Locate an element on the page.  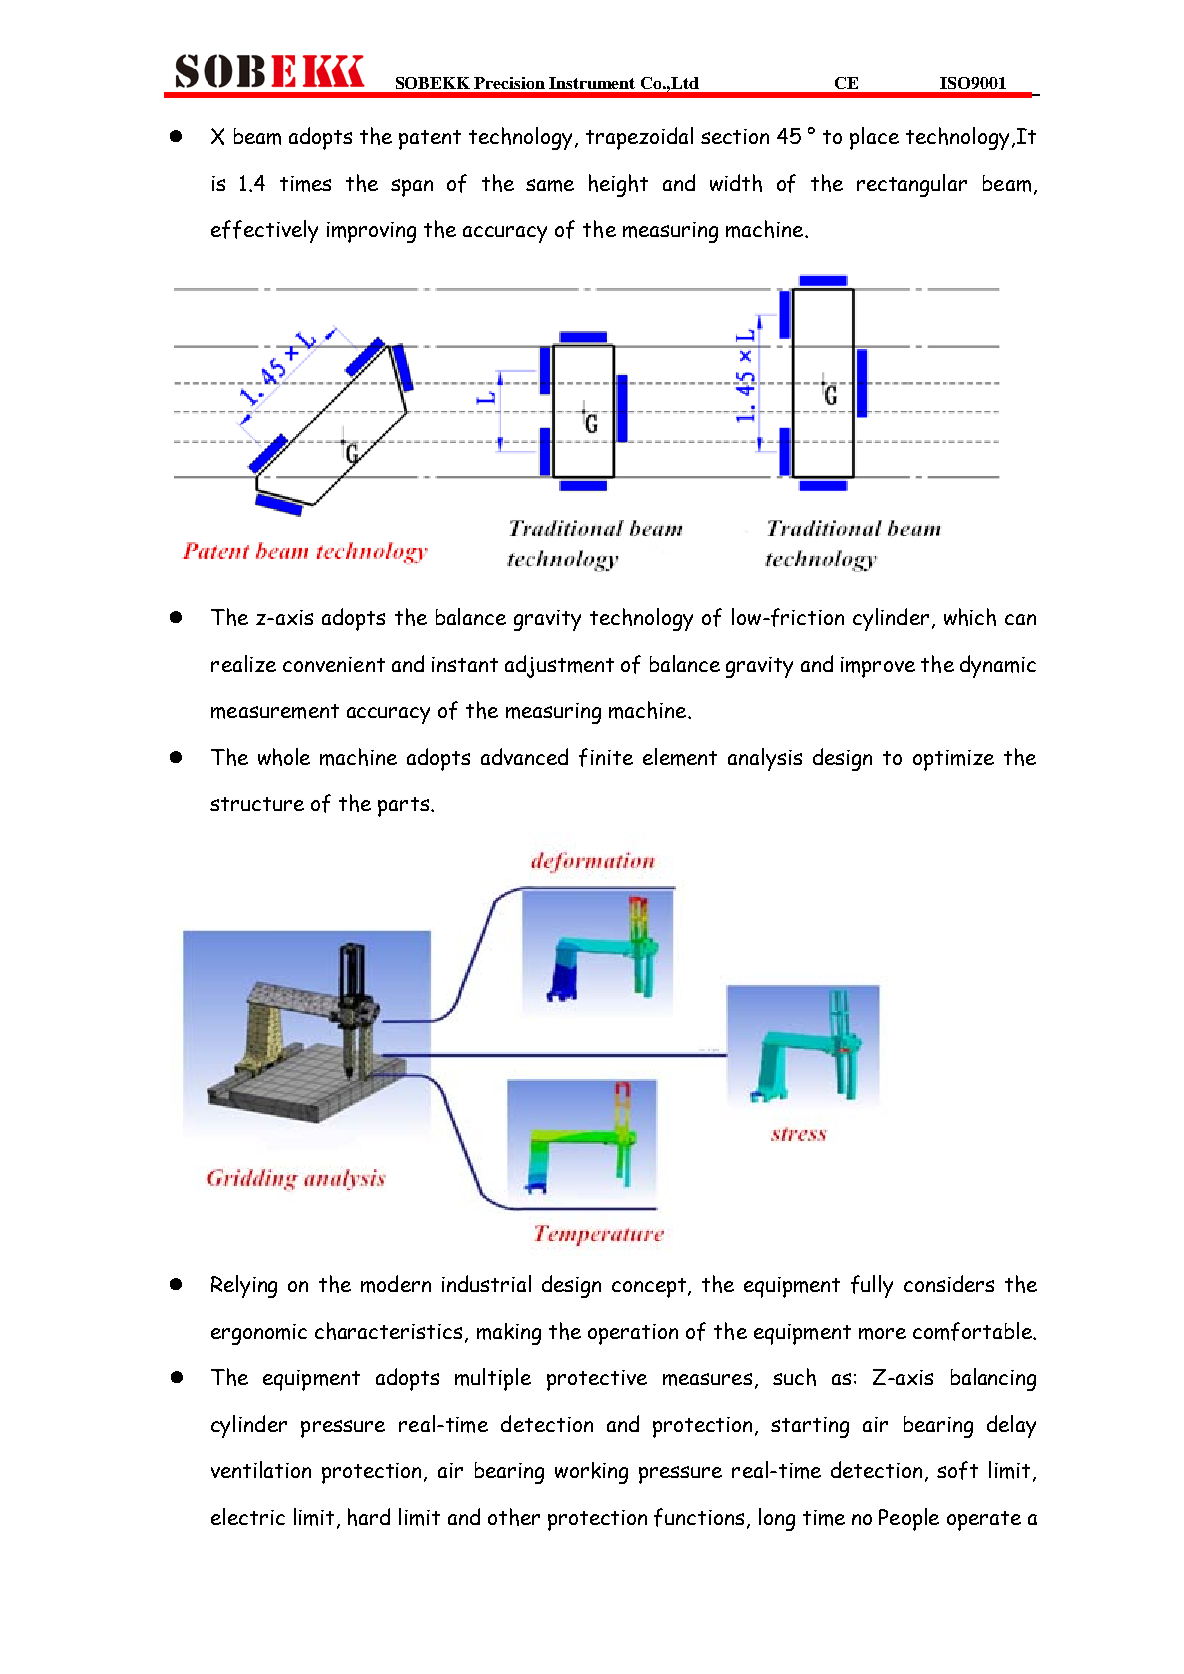
hard is located at coordinates (369, 1517).
